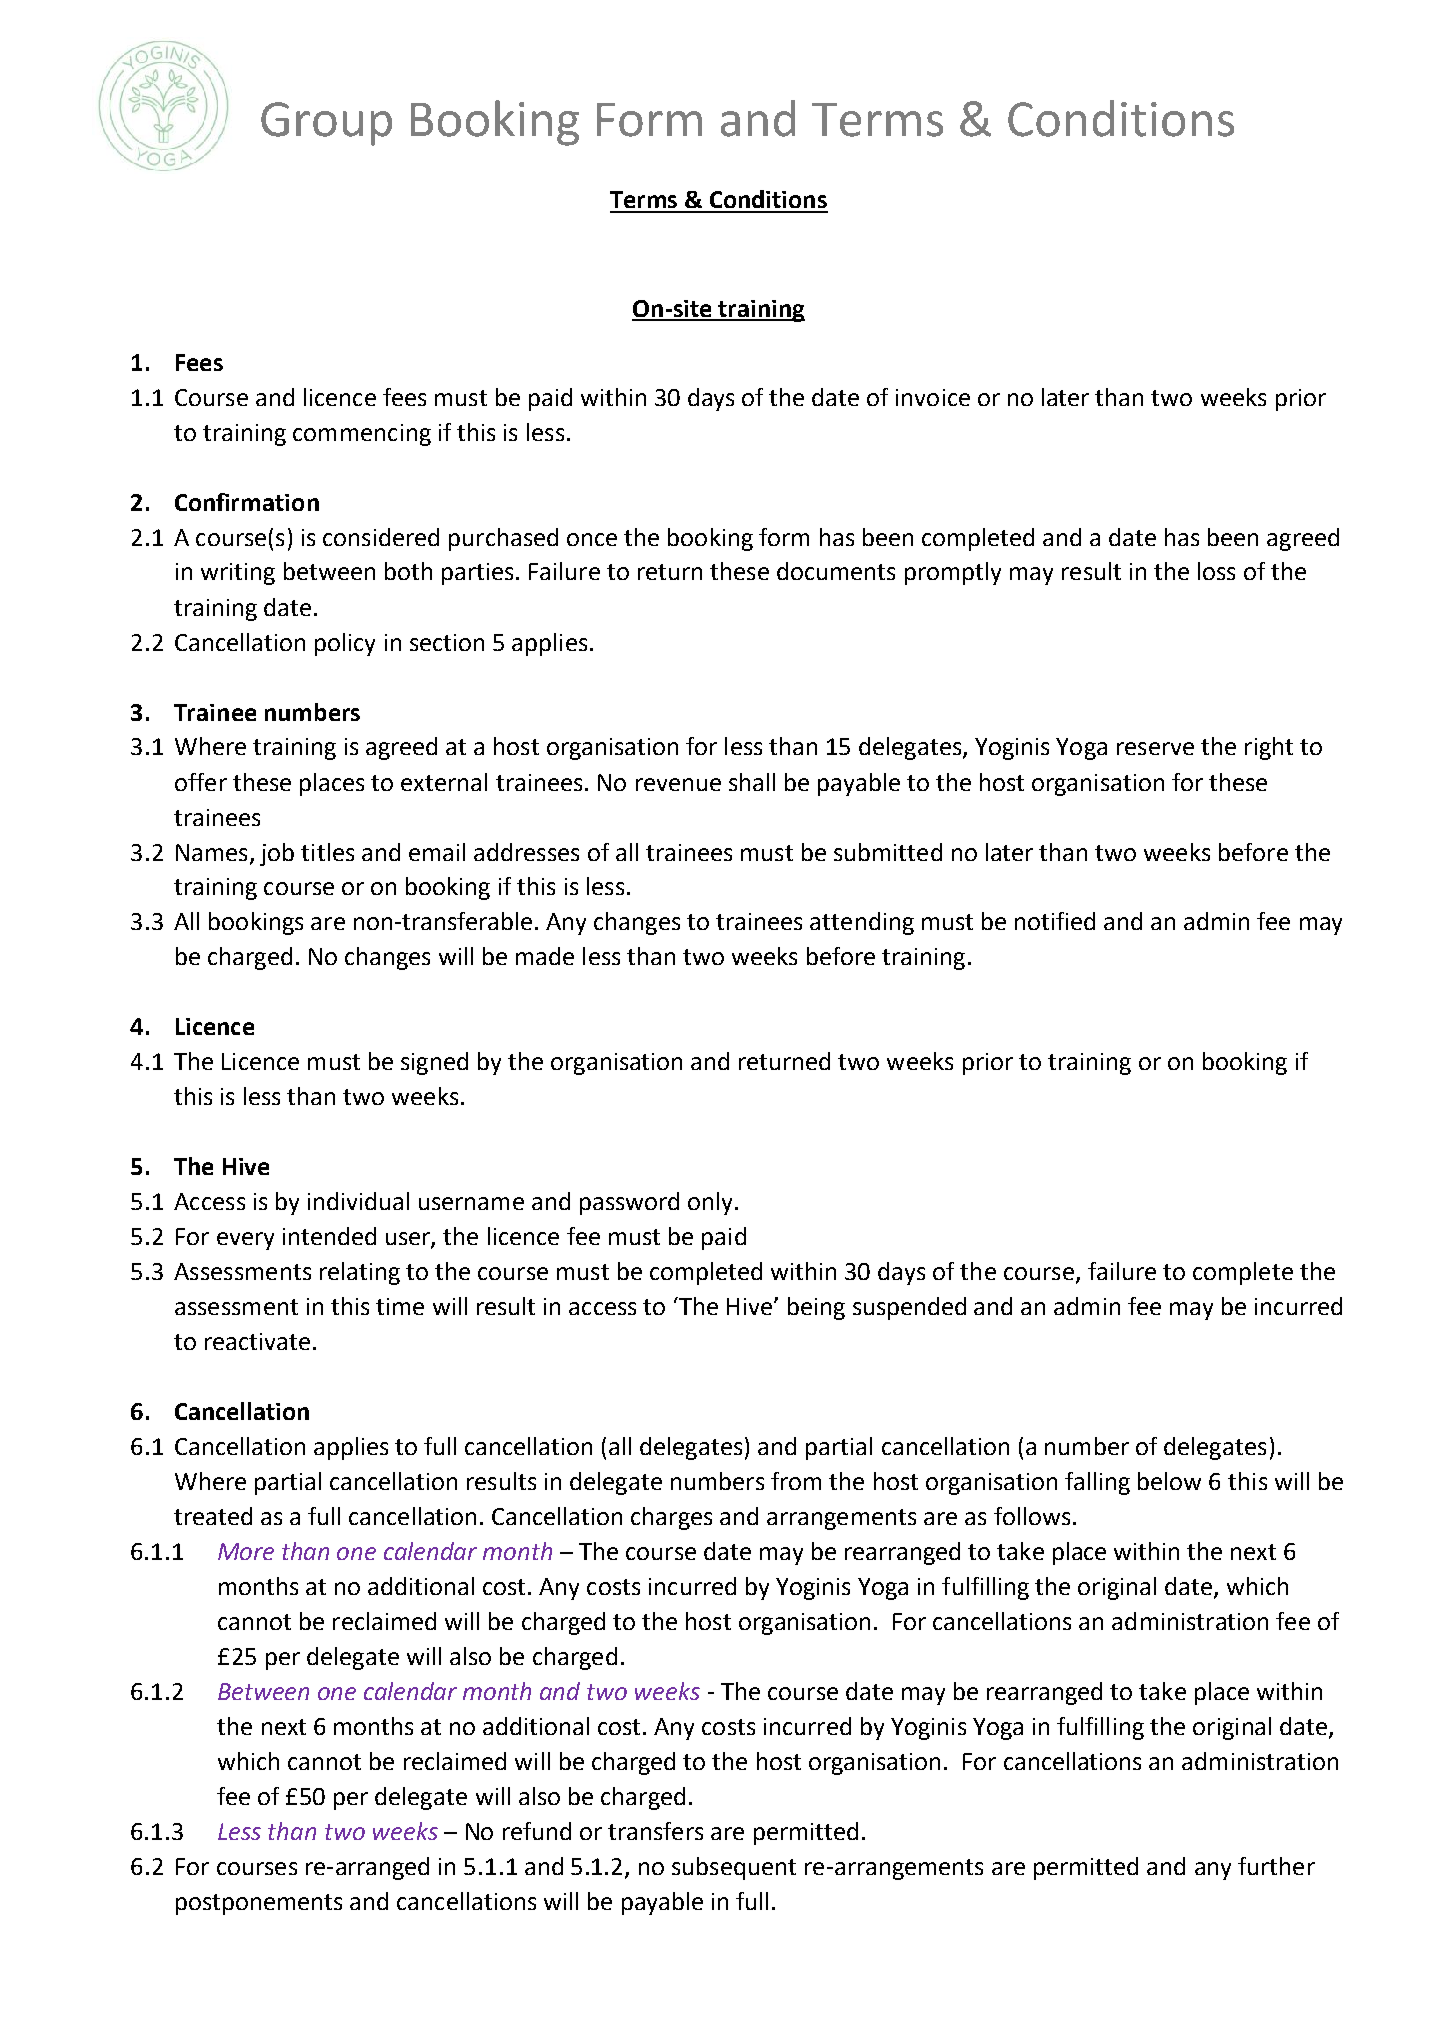  What do you see at coordinates (1276, 1866) in the image?
I see `further` at bounding box center [1276, 1866].
